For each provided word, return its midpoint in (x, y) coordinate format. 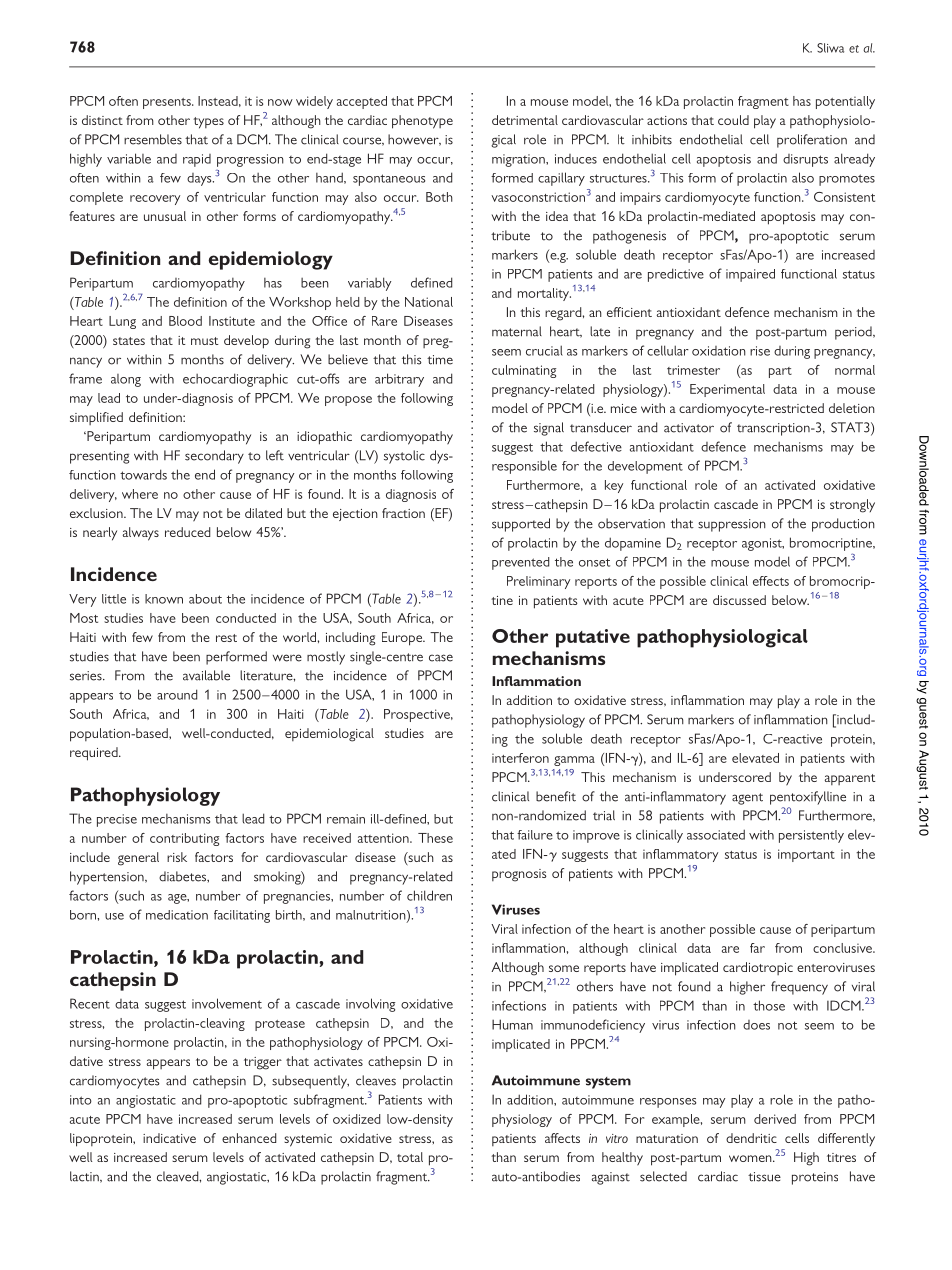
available (206, 675)
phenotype (422, 122)
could (733, 120)
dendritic (751, 1138)
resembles (153, 139)
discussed (739, 600)
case (441, 658)
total (410, 1157)
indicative (169, 1138)
